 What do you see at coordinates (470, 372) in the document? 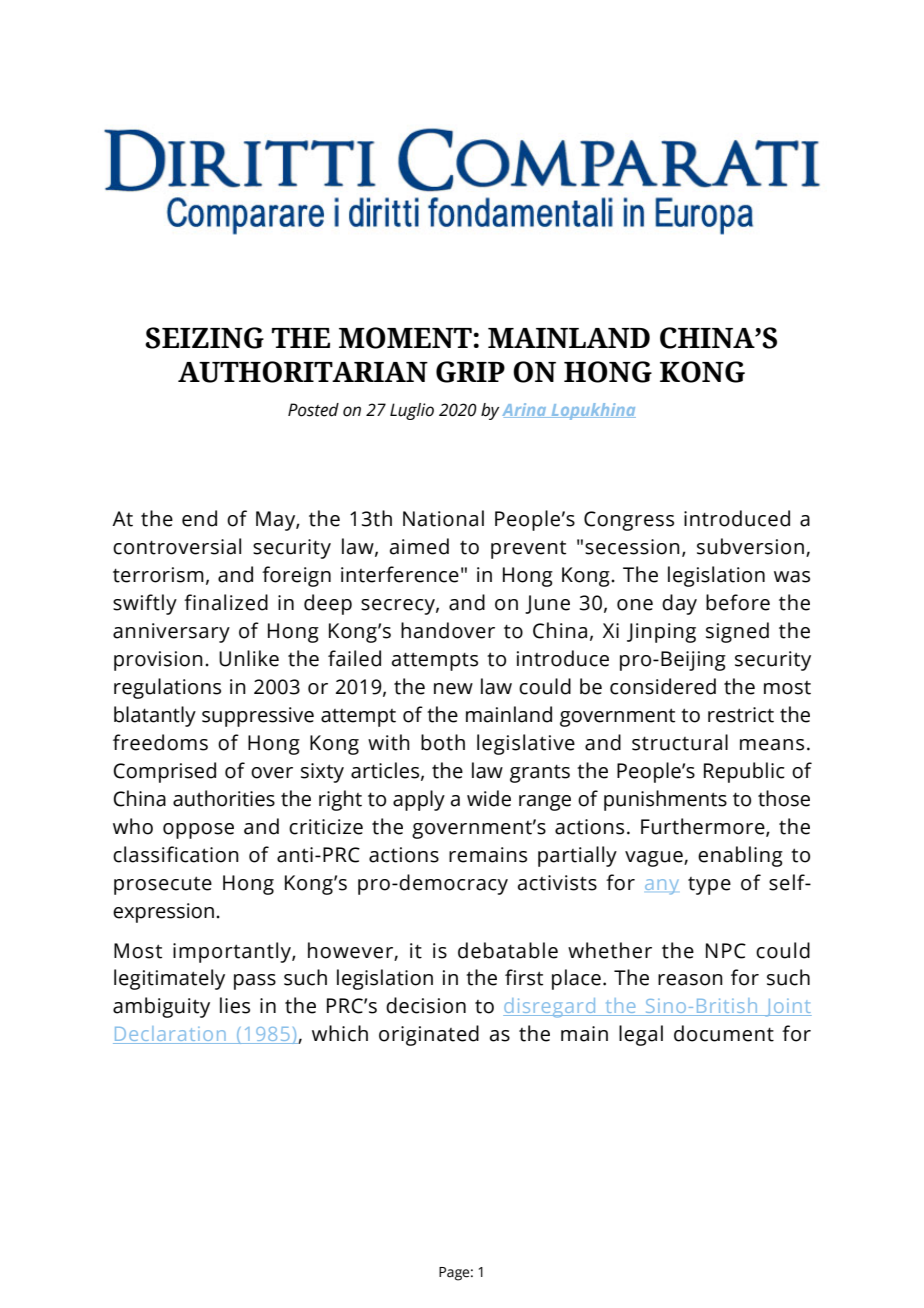
I see `GRIP` at bounding box center [470, 372].
